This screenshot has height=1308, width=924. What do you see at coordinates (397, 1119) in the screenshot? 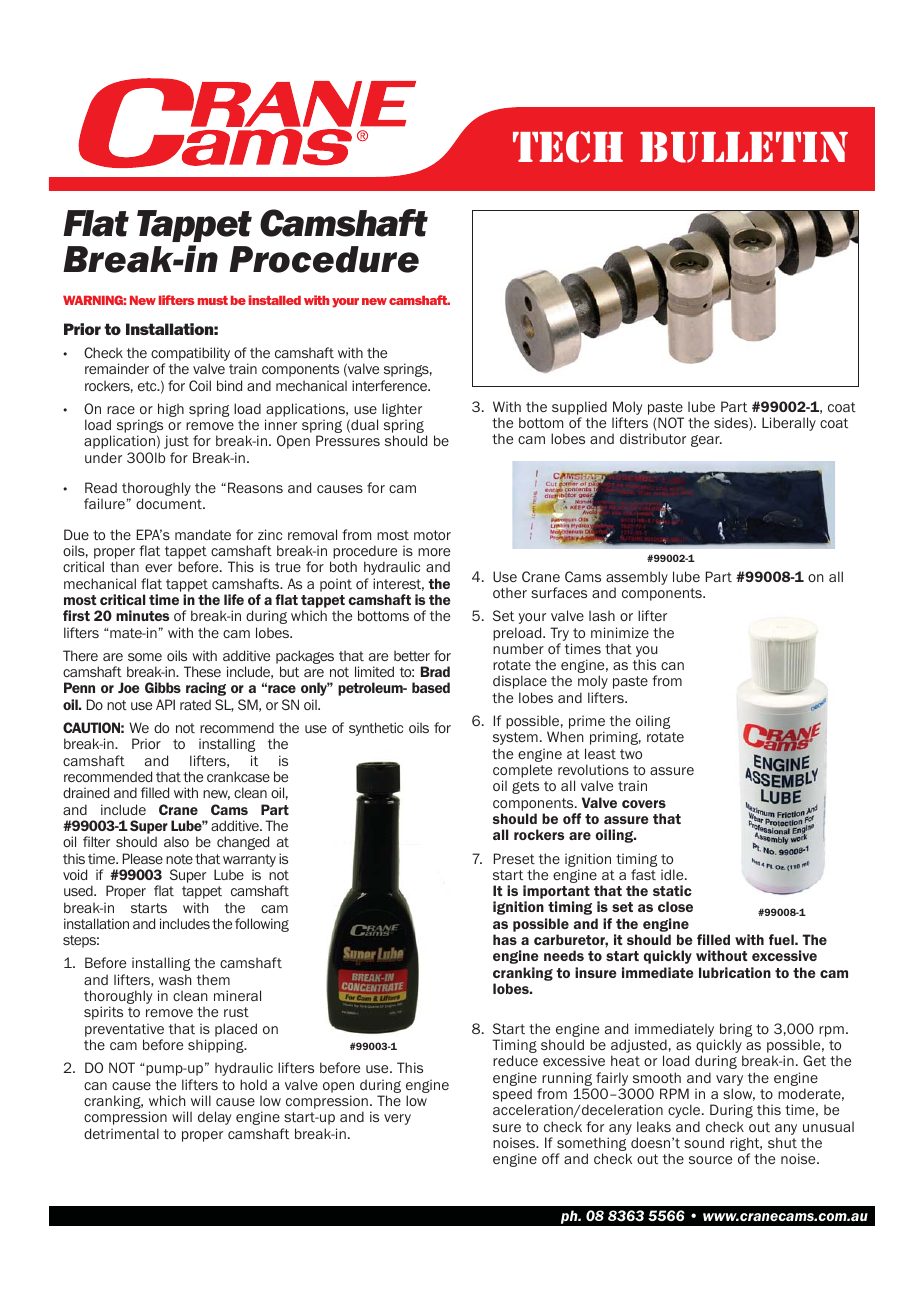
I see `very` at bounding box center [397, 1119].
